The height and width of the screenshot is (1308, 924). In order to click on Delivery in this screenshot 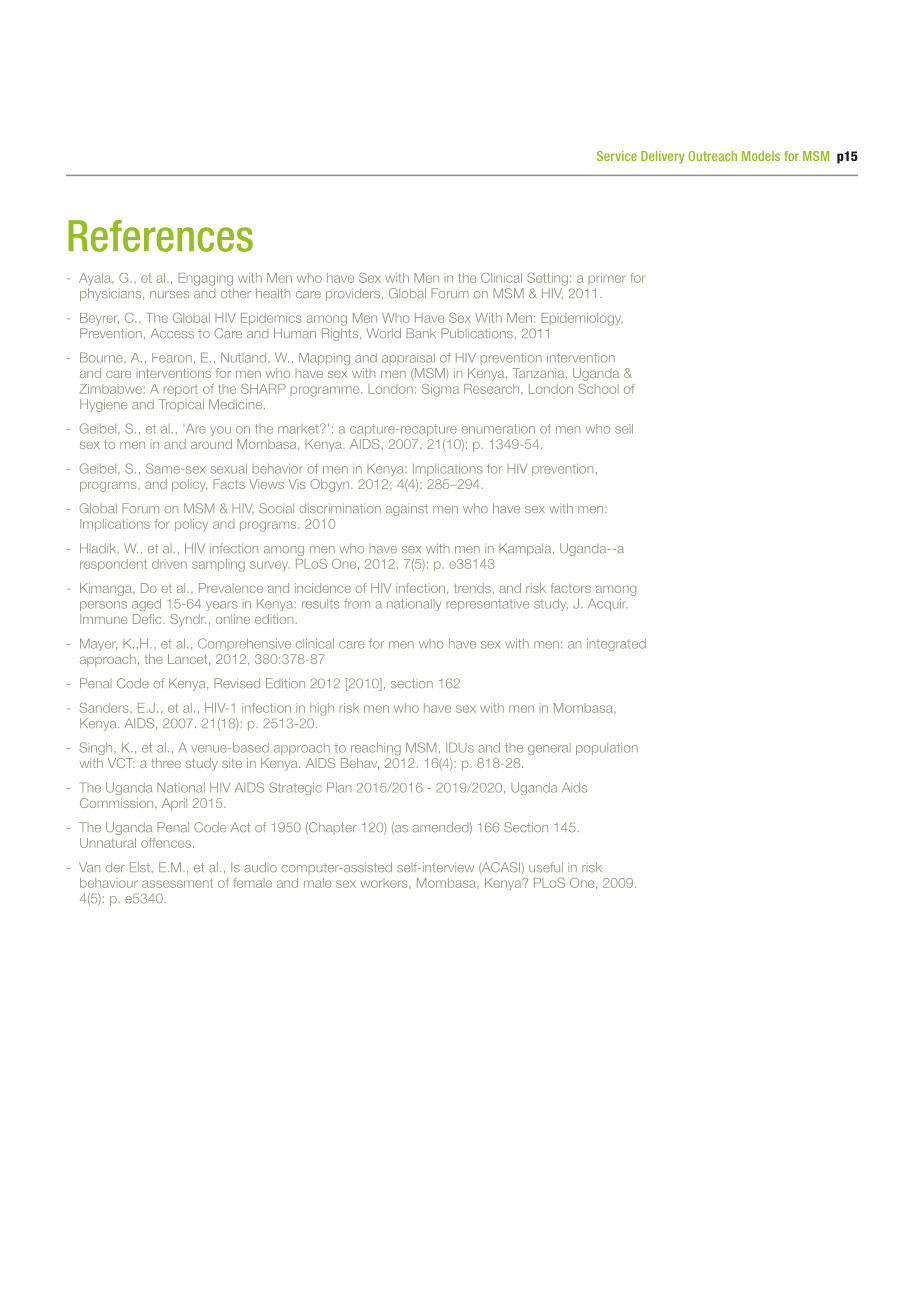, I will do `click(662, 157)`.
